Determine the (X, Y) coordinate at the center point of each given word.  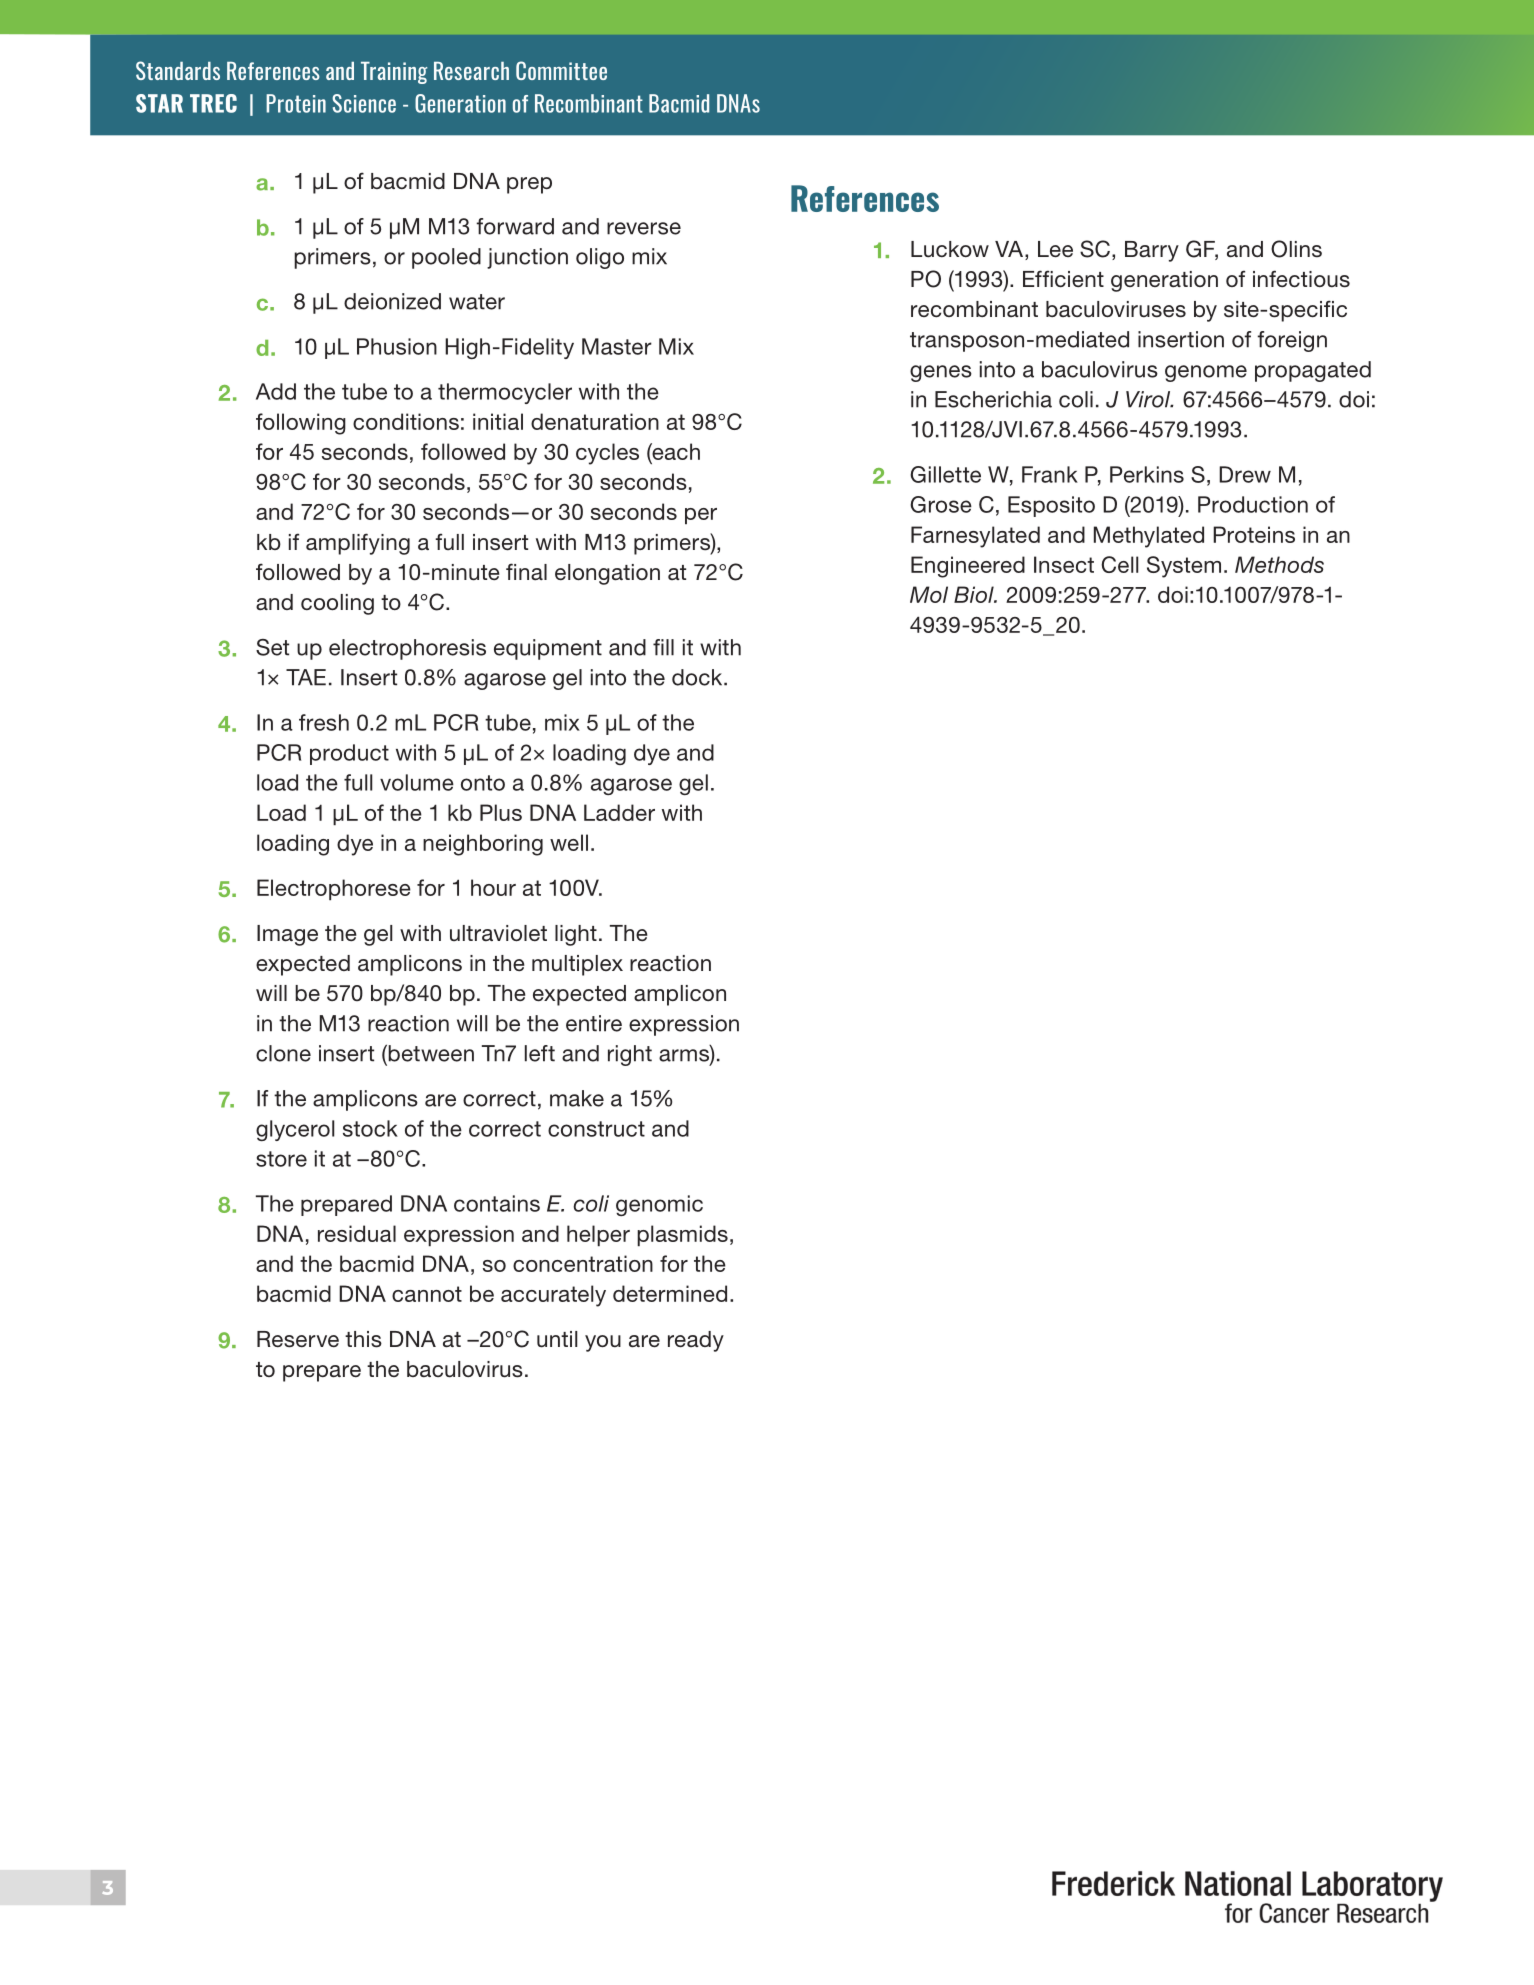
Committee (561, 70)
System (1184, 567)
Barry (1152, 251)
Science (364, 103)
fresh (324, 722)
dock (698, 677)
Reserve (298, 1339)
